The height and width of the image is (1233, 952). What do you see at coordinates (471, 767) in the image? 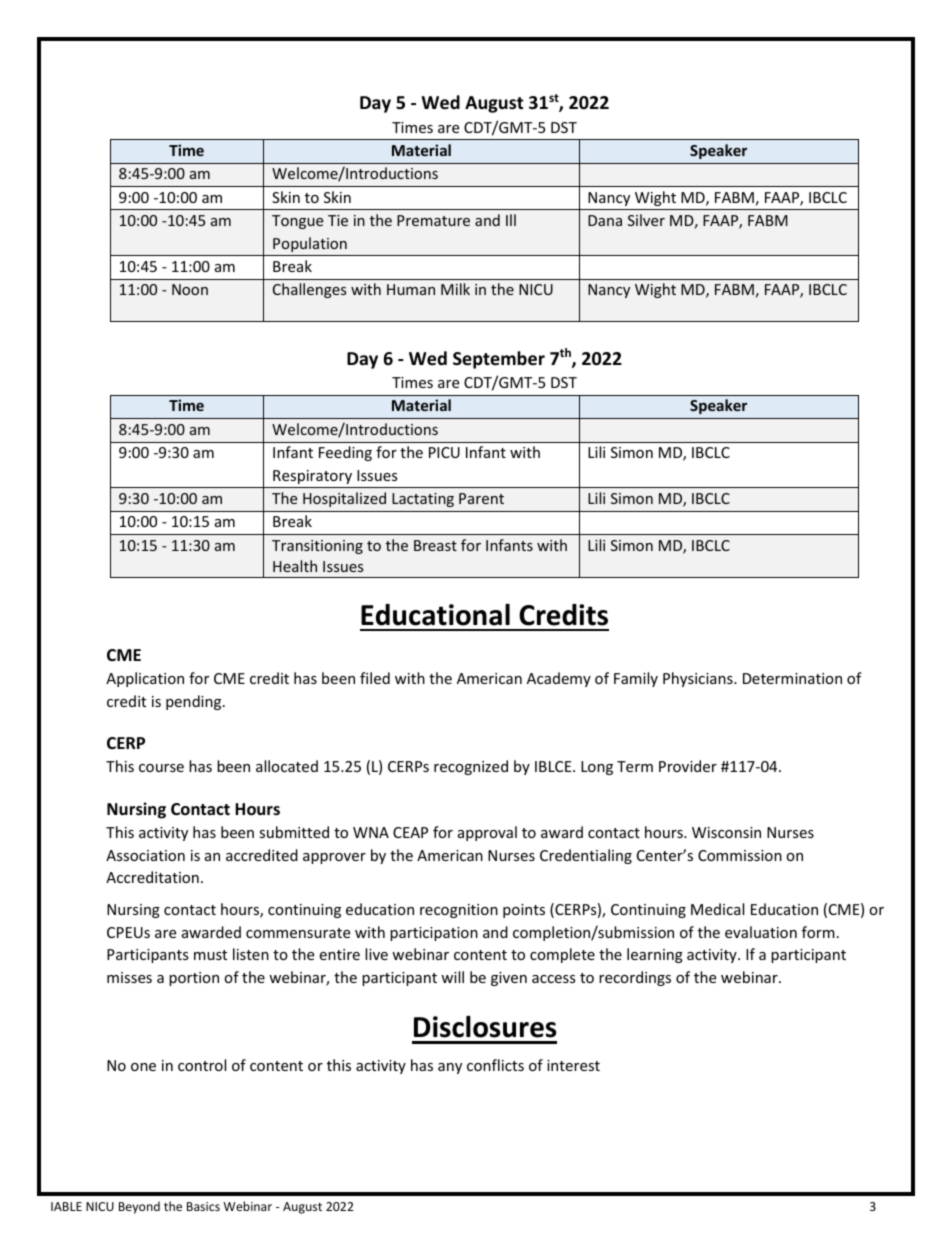
I see `recognized` at bounding box center [471, 767].
